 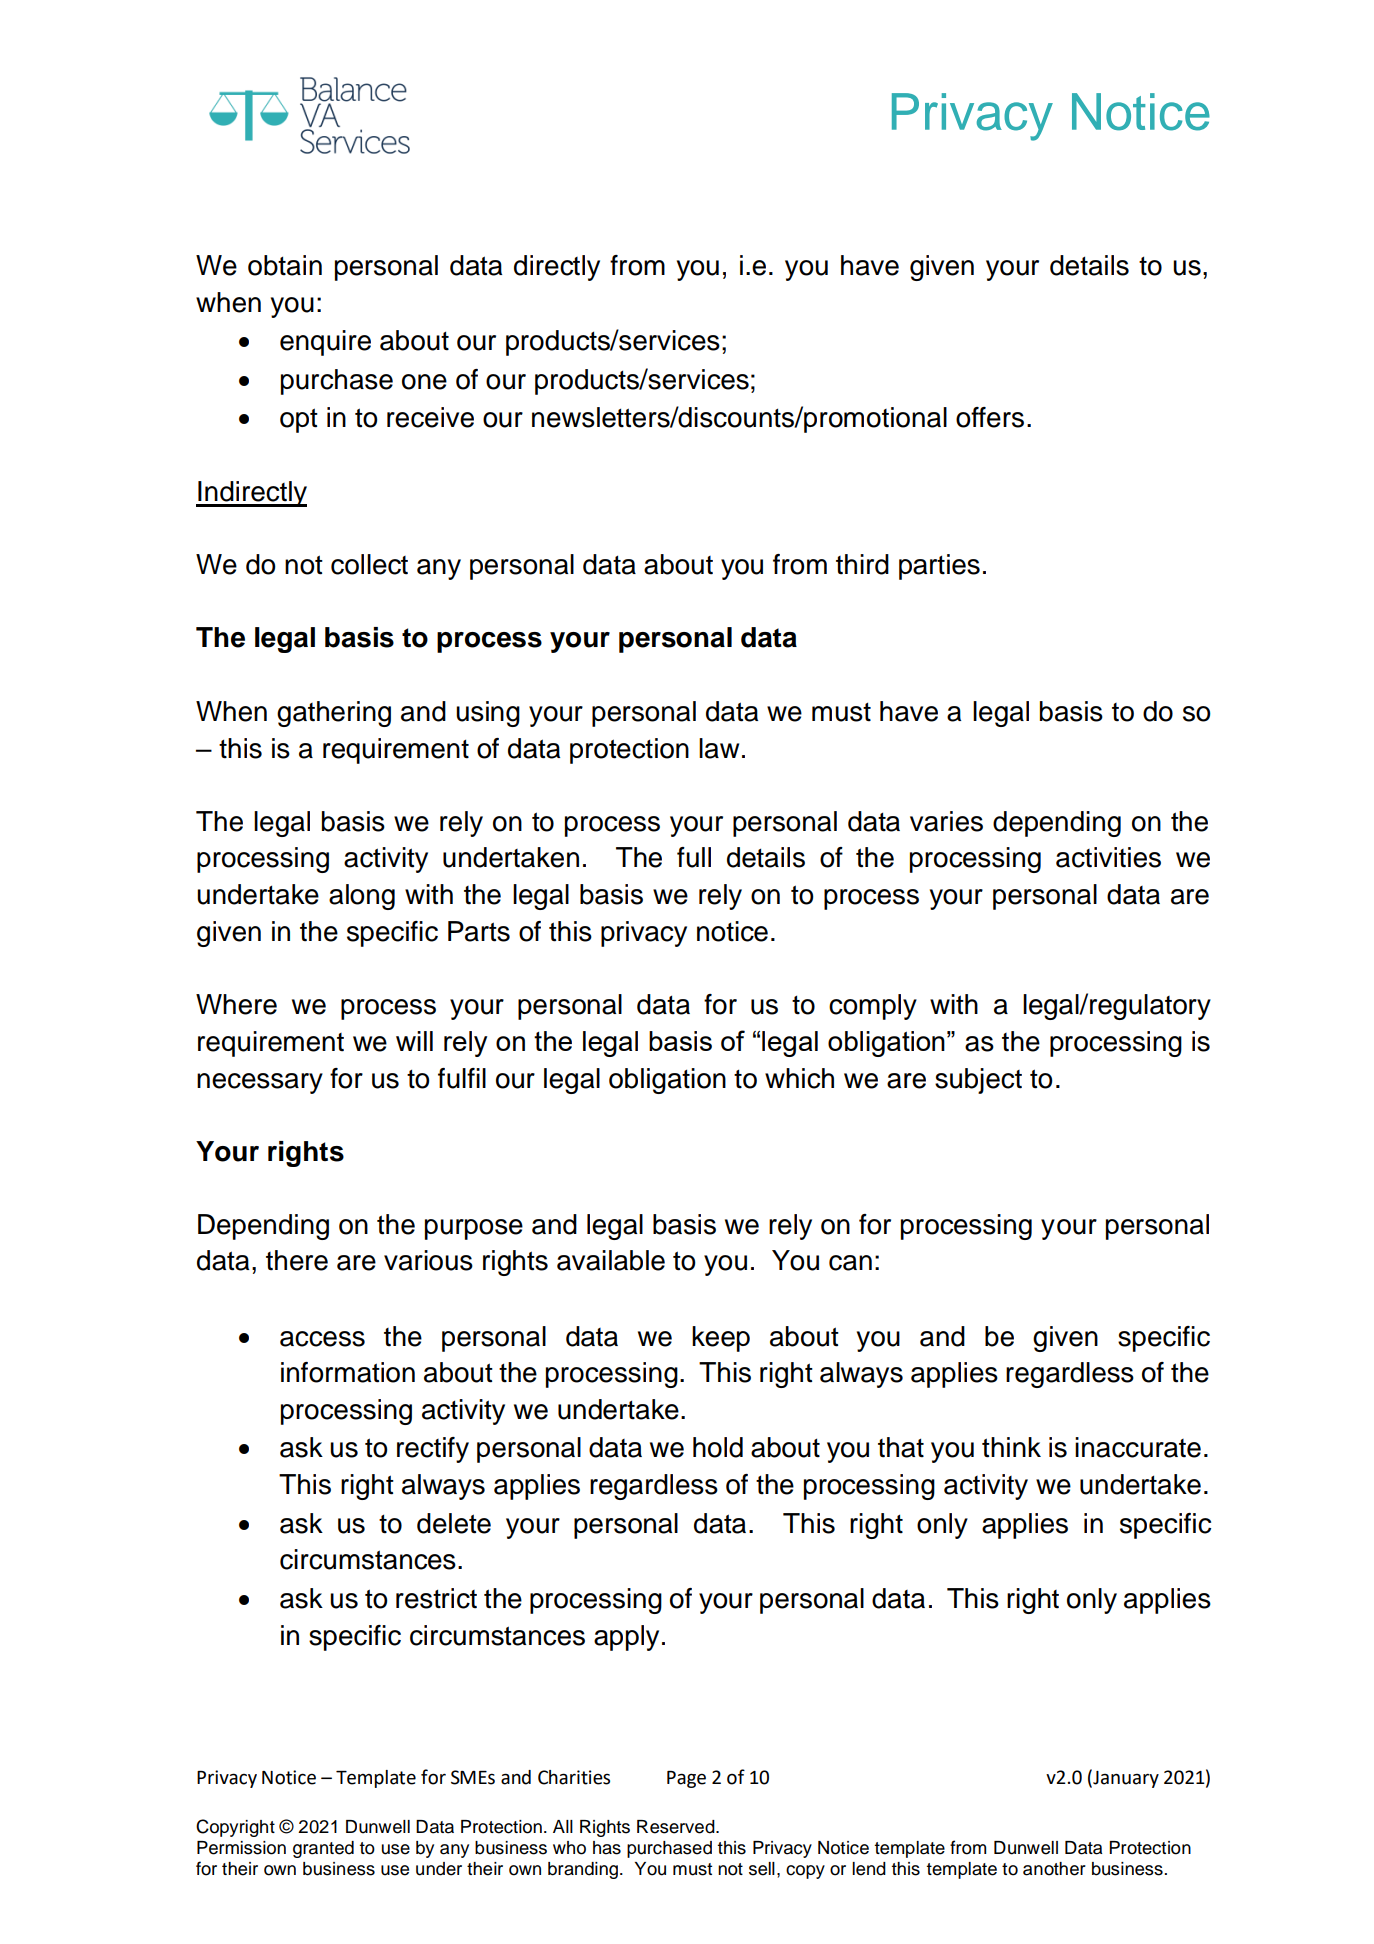 I want to click on offers, so click(x=990, y=417).
